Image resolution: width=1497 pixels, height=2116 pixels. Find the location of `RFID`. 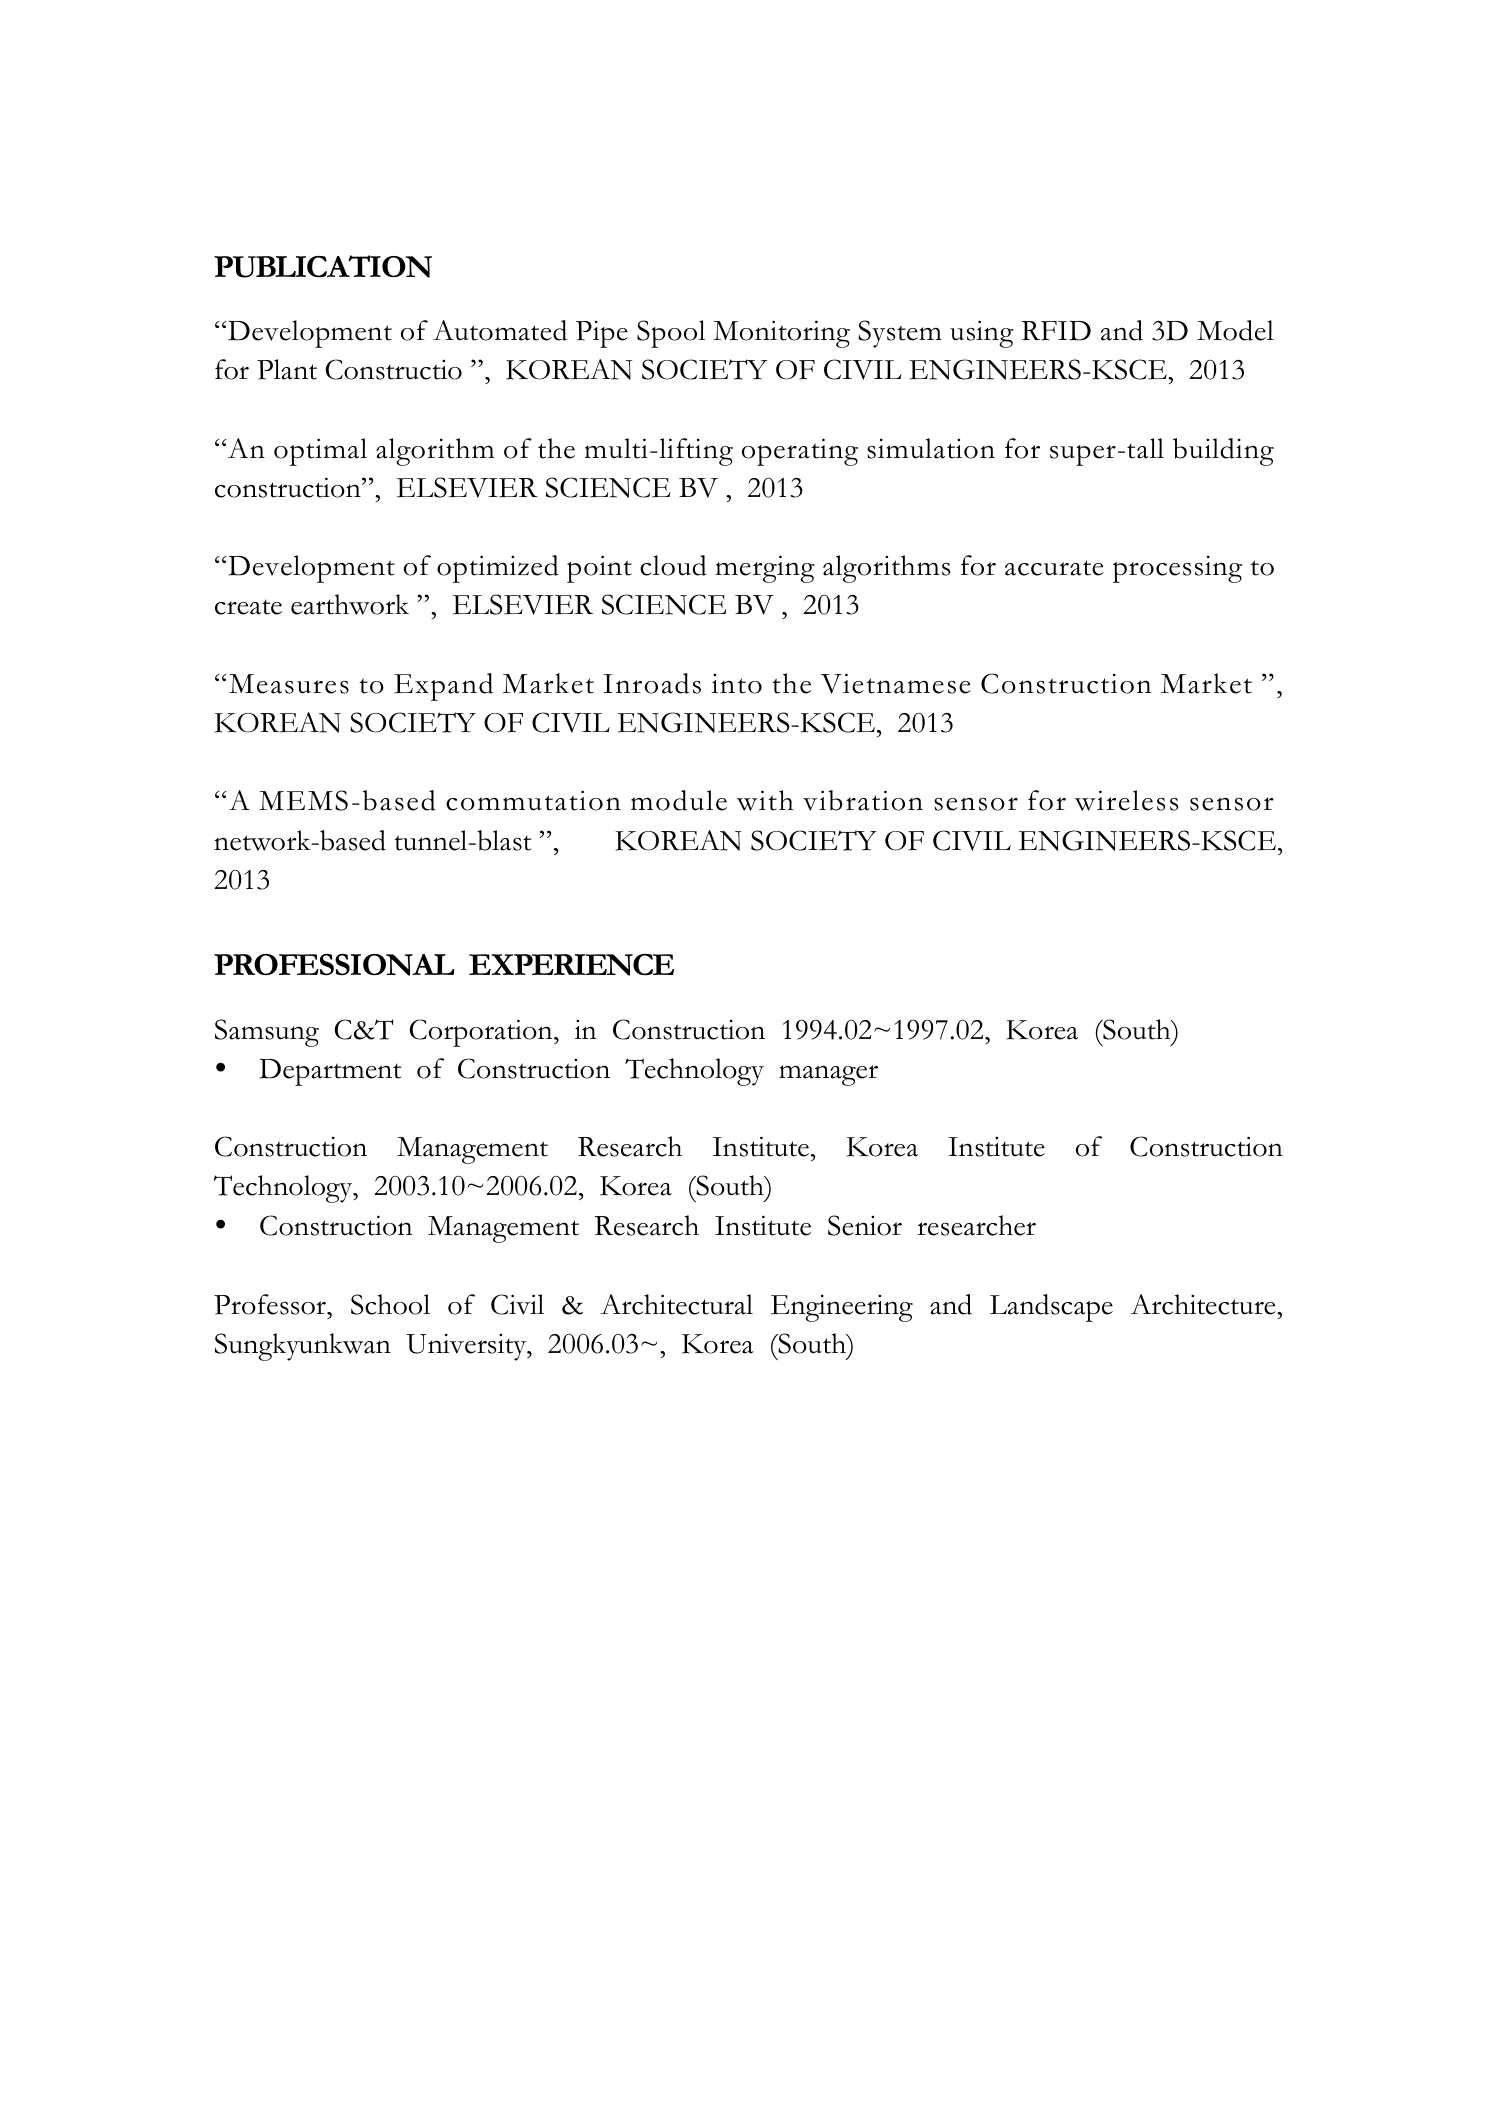

RFID is located at coordinates (1056, 331).
